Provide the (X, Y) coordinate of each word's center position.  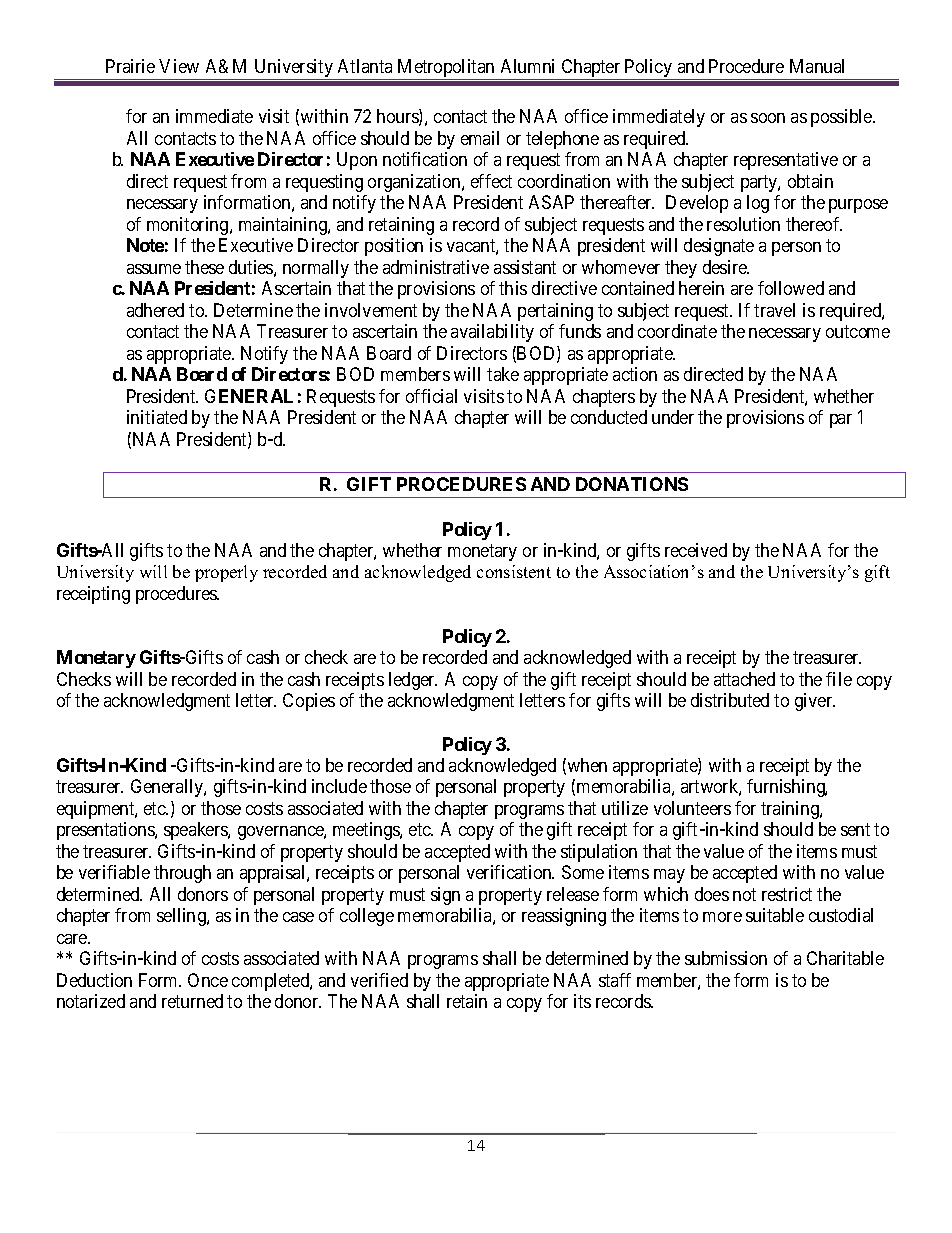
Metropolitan (446, 69)
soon (768, 118)
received (696, 550)
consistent (514, 571)
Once (208, 980)
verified (379, 980)
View (179, 66)
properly (226, 573)
